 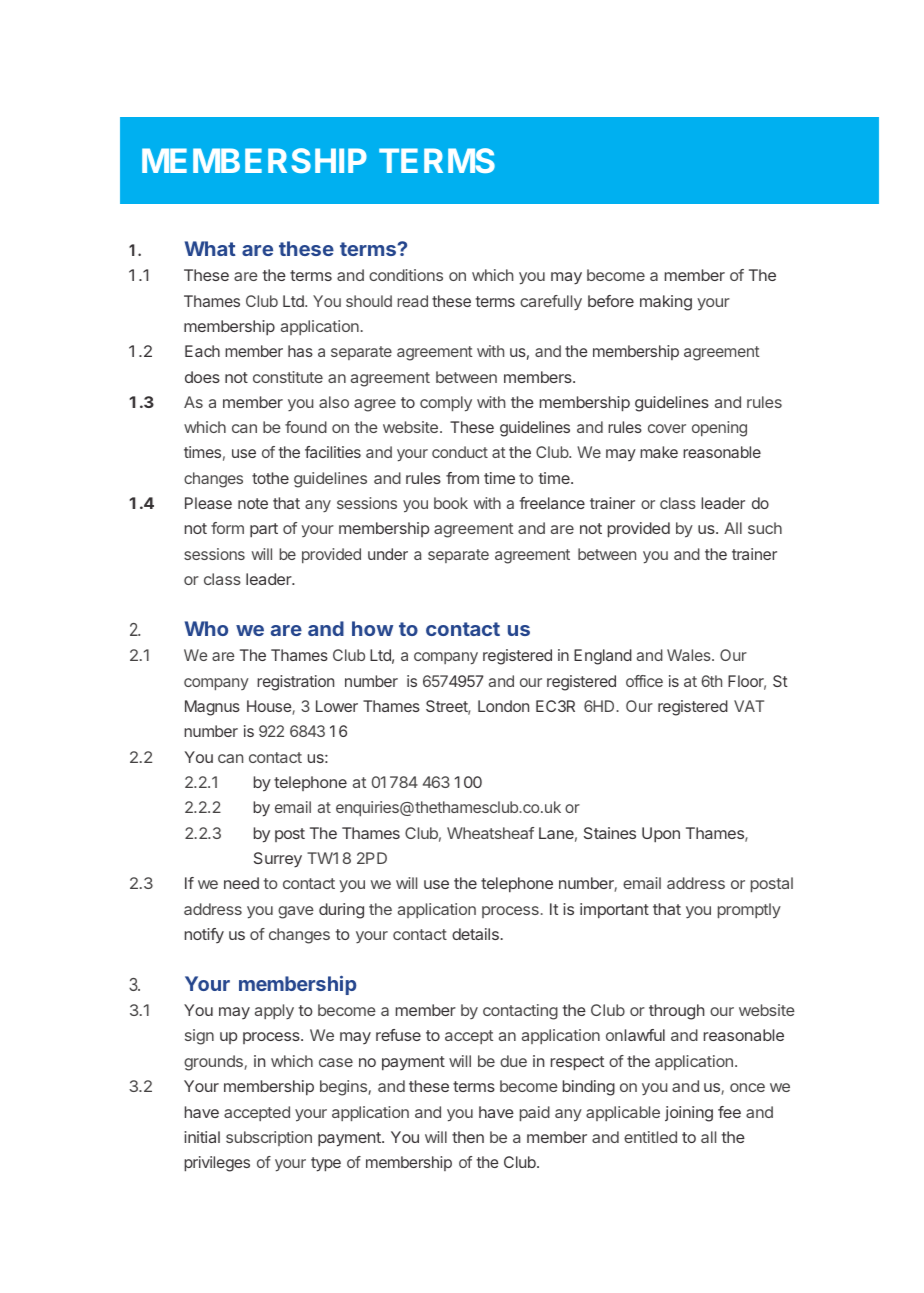 What do you see at coordinates (765, 528) in the screenshot?
I see `such` at bounding box center [765, 528].
